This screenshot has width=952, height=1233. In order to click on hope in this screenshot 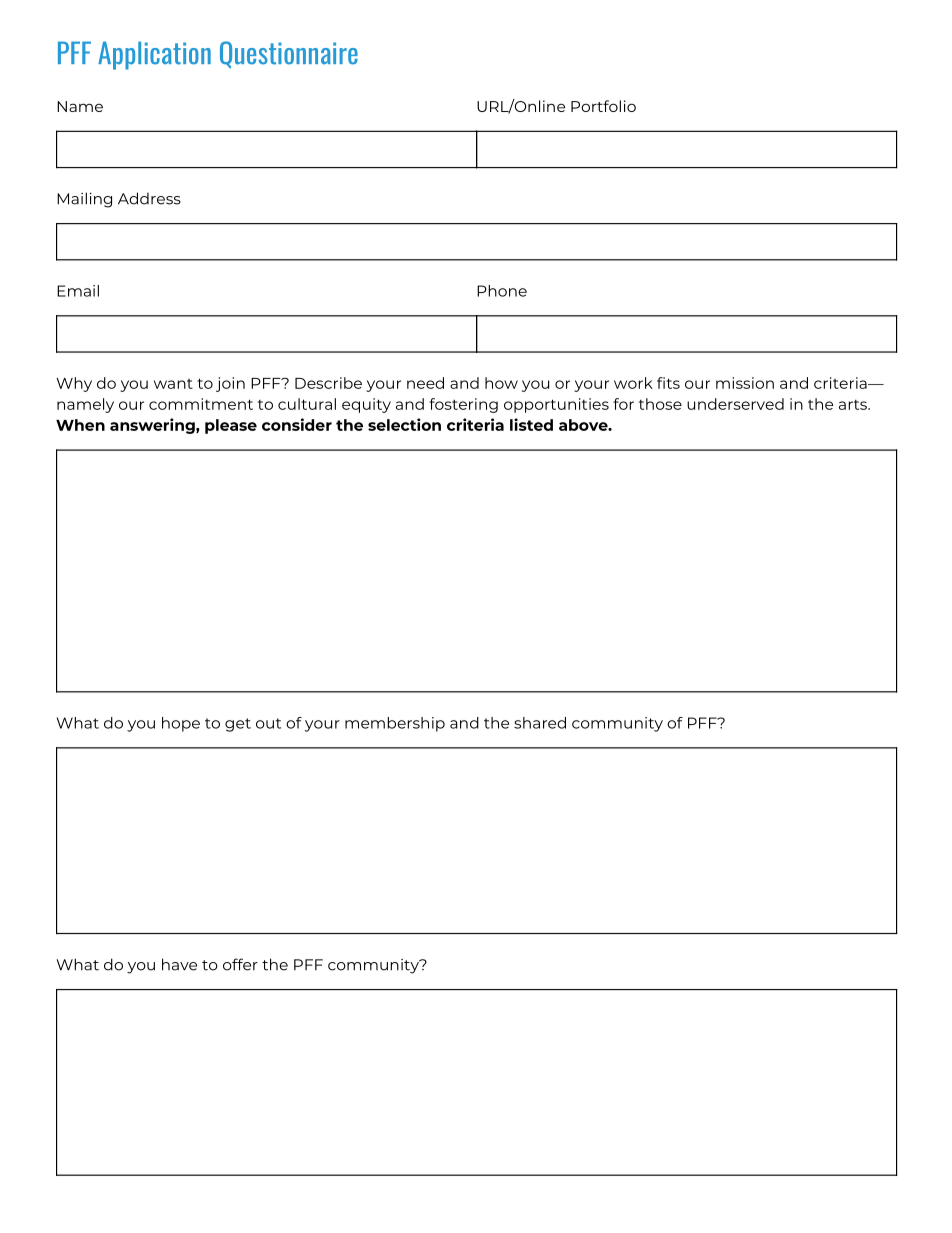, I will do `click(181, 724)`.
